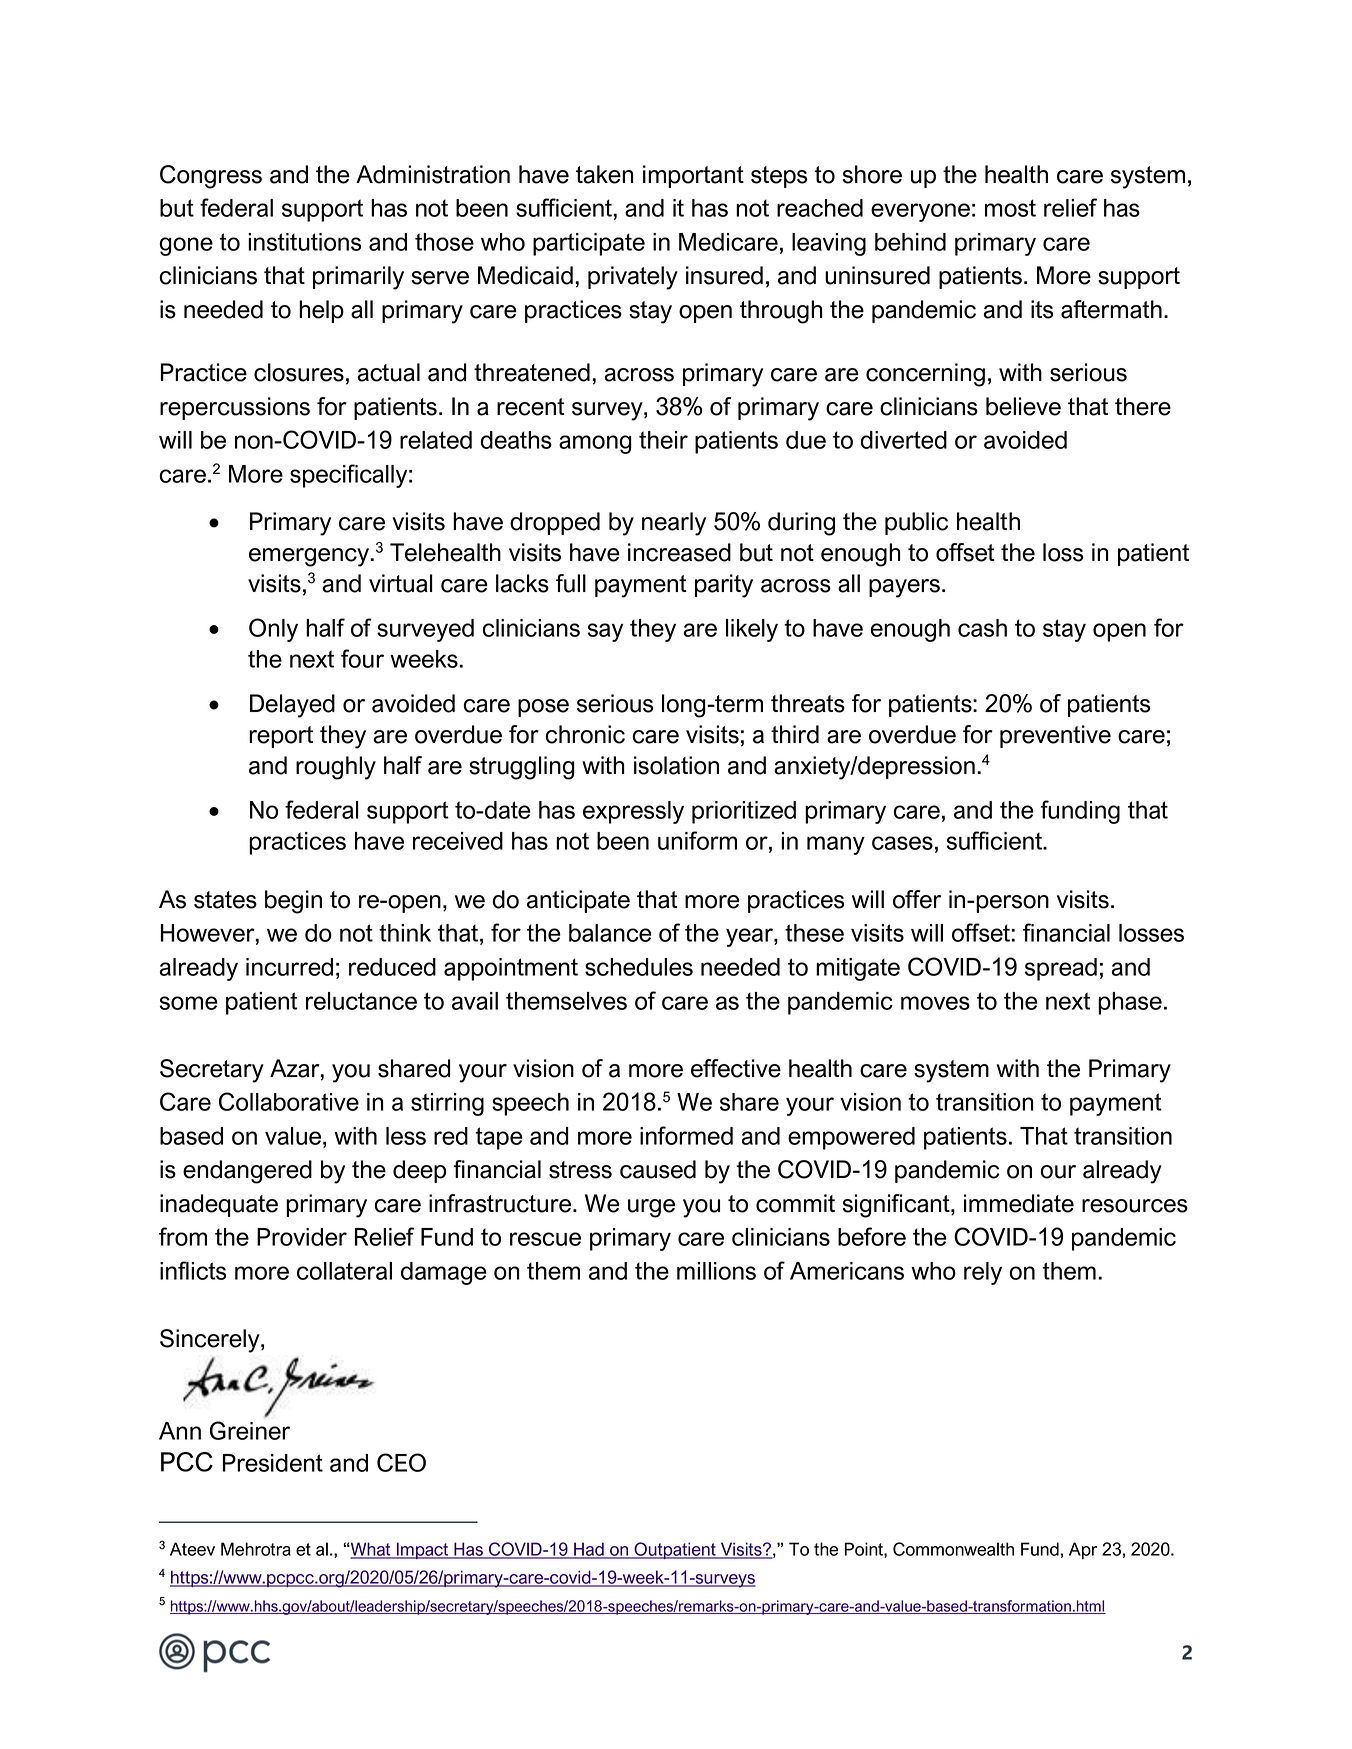  I want to click on important, so click(693, 176).
